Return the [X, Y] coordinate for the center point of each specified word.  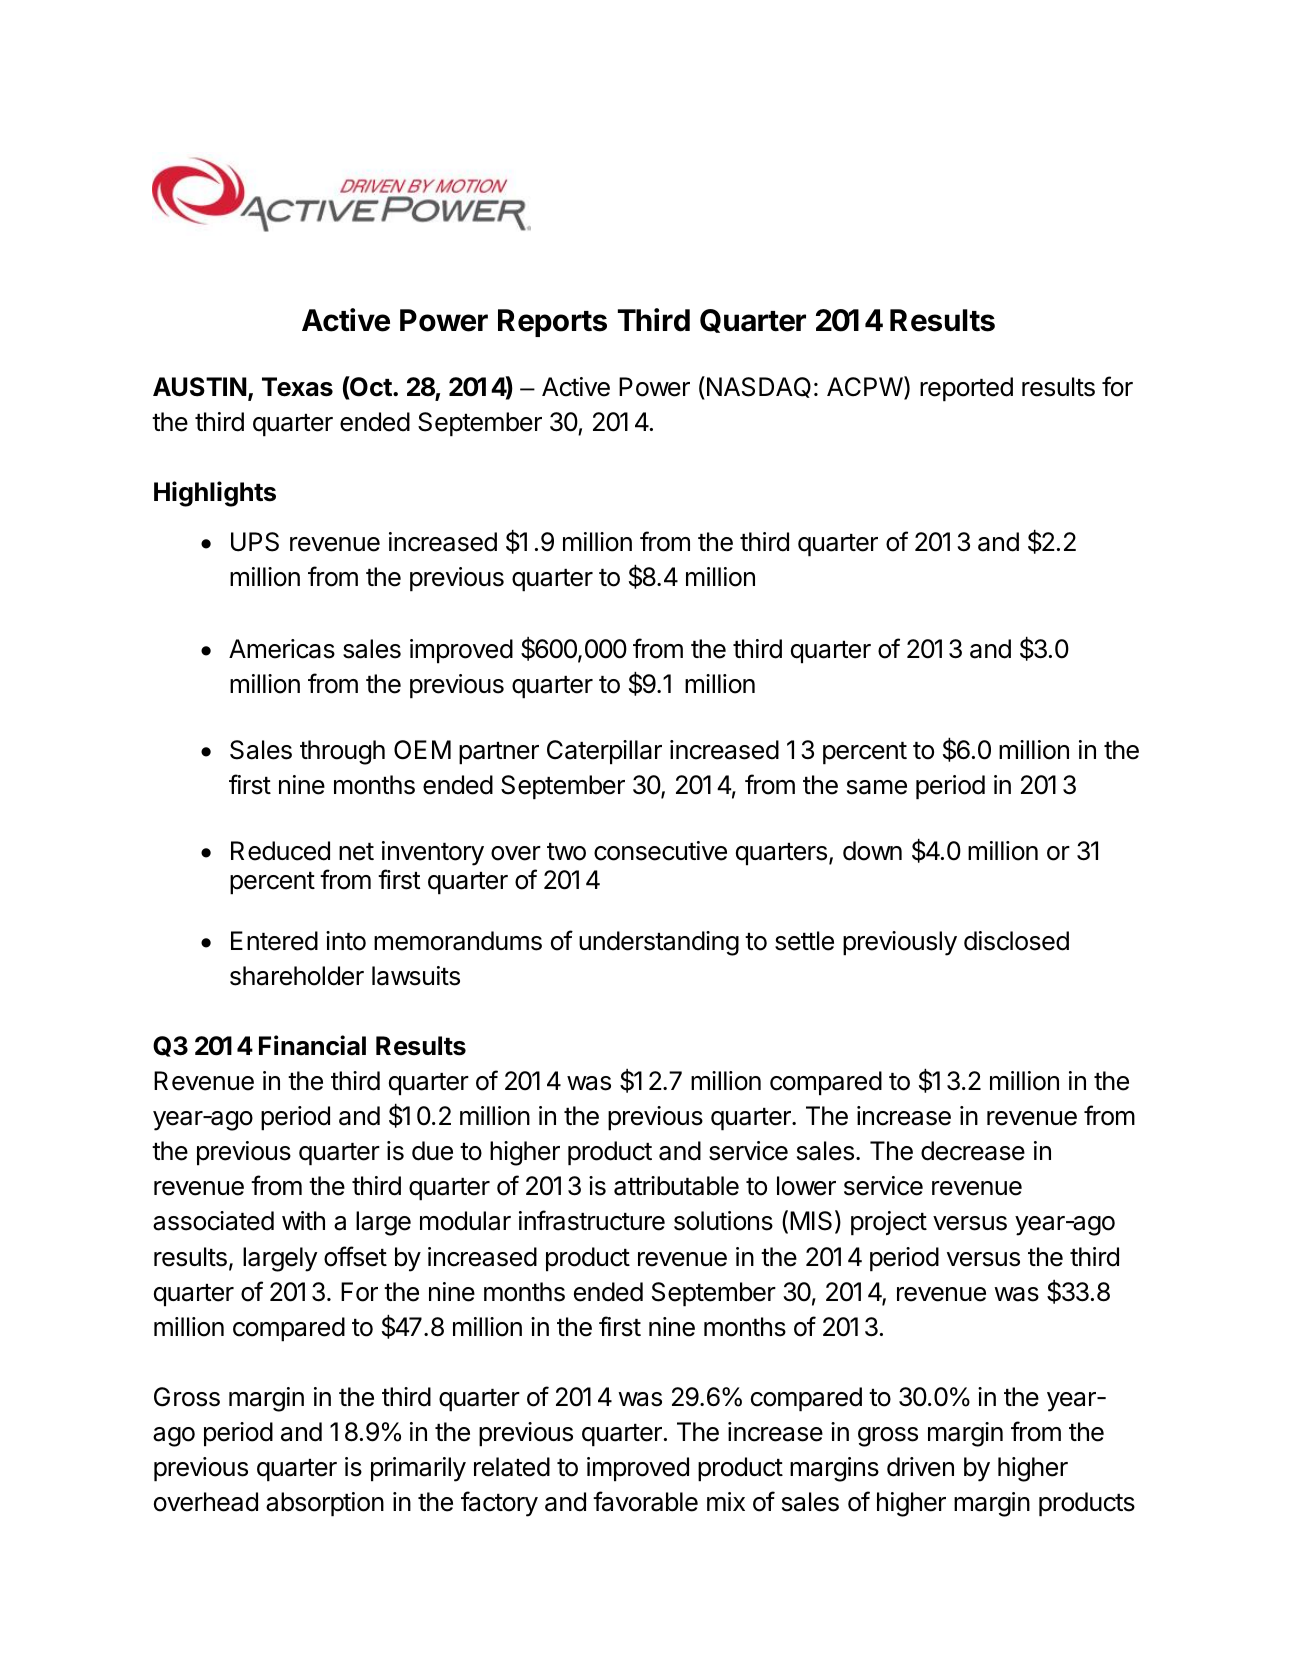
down [872, 851]
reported [966, 389]
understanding [659, 943]
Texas [297, 387]
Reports [552, 323]
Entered [274, 941]
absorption [325, 1504]
